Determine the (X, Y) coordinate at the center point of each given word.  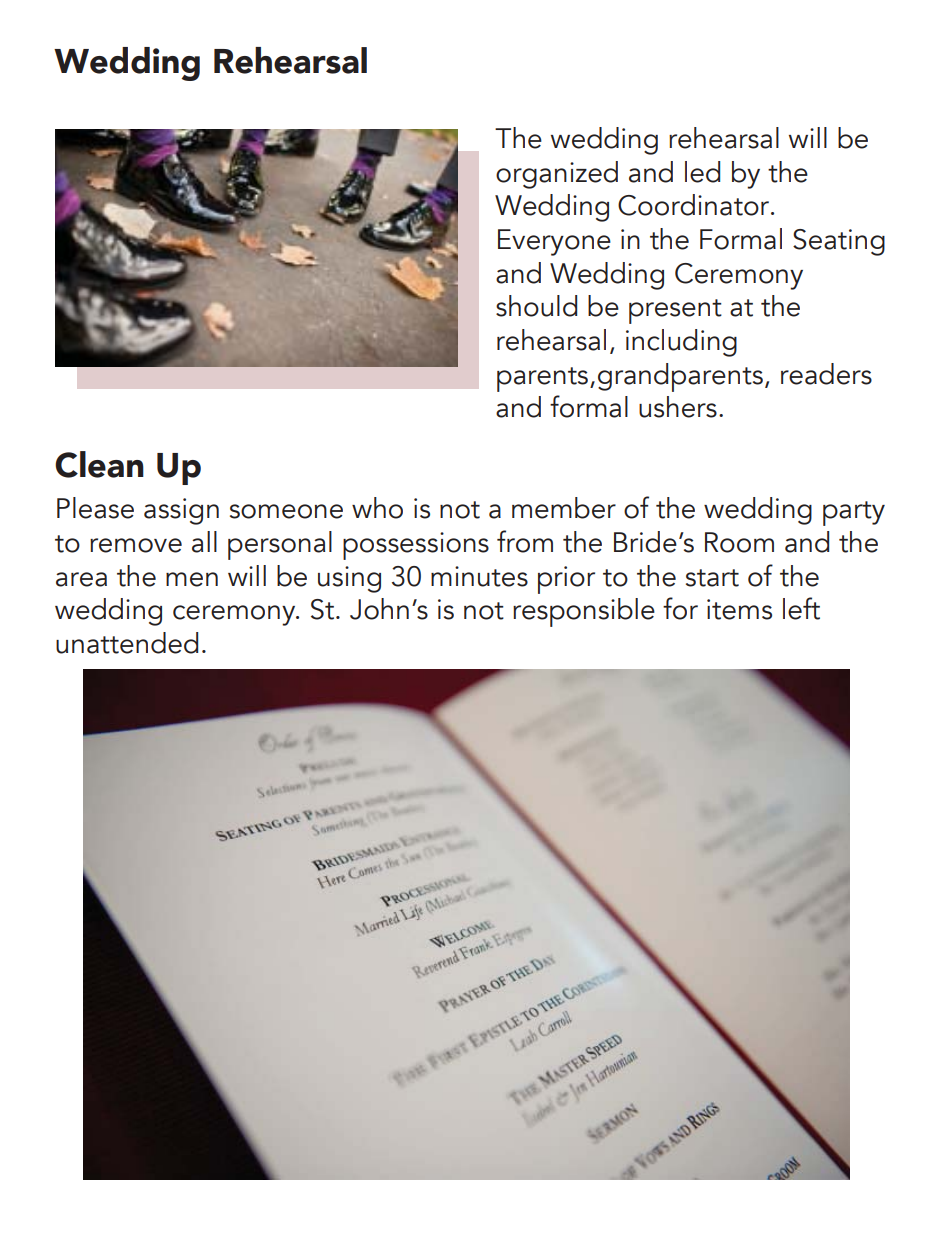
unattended (127, 643)
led (702, 172)
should (536, 306)
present (675, 311)
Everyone (554, 242)
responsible (584, 612)
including (681, 343)
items (739, 609)
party (854, 513)
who (377, 508)
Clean (99, 464)
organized (557, 175)
